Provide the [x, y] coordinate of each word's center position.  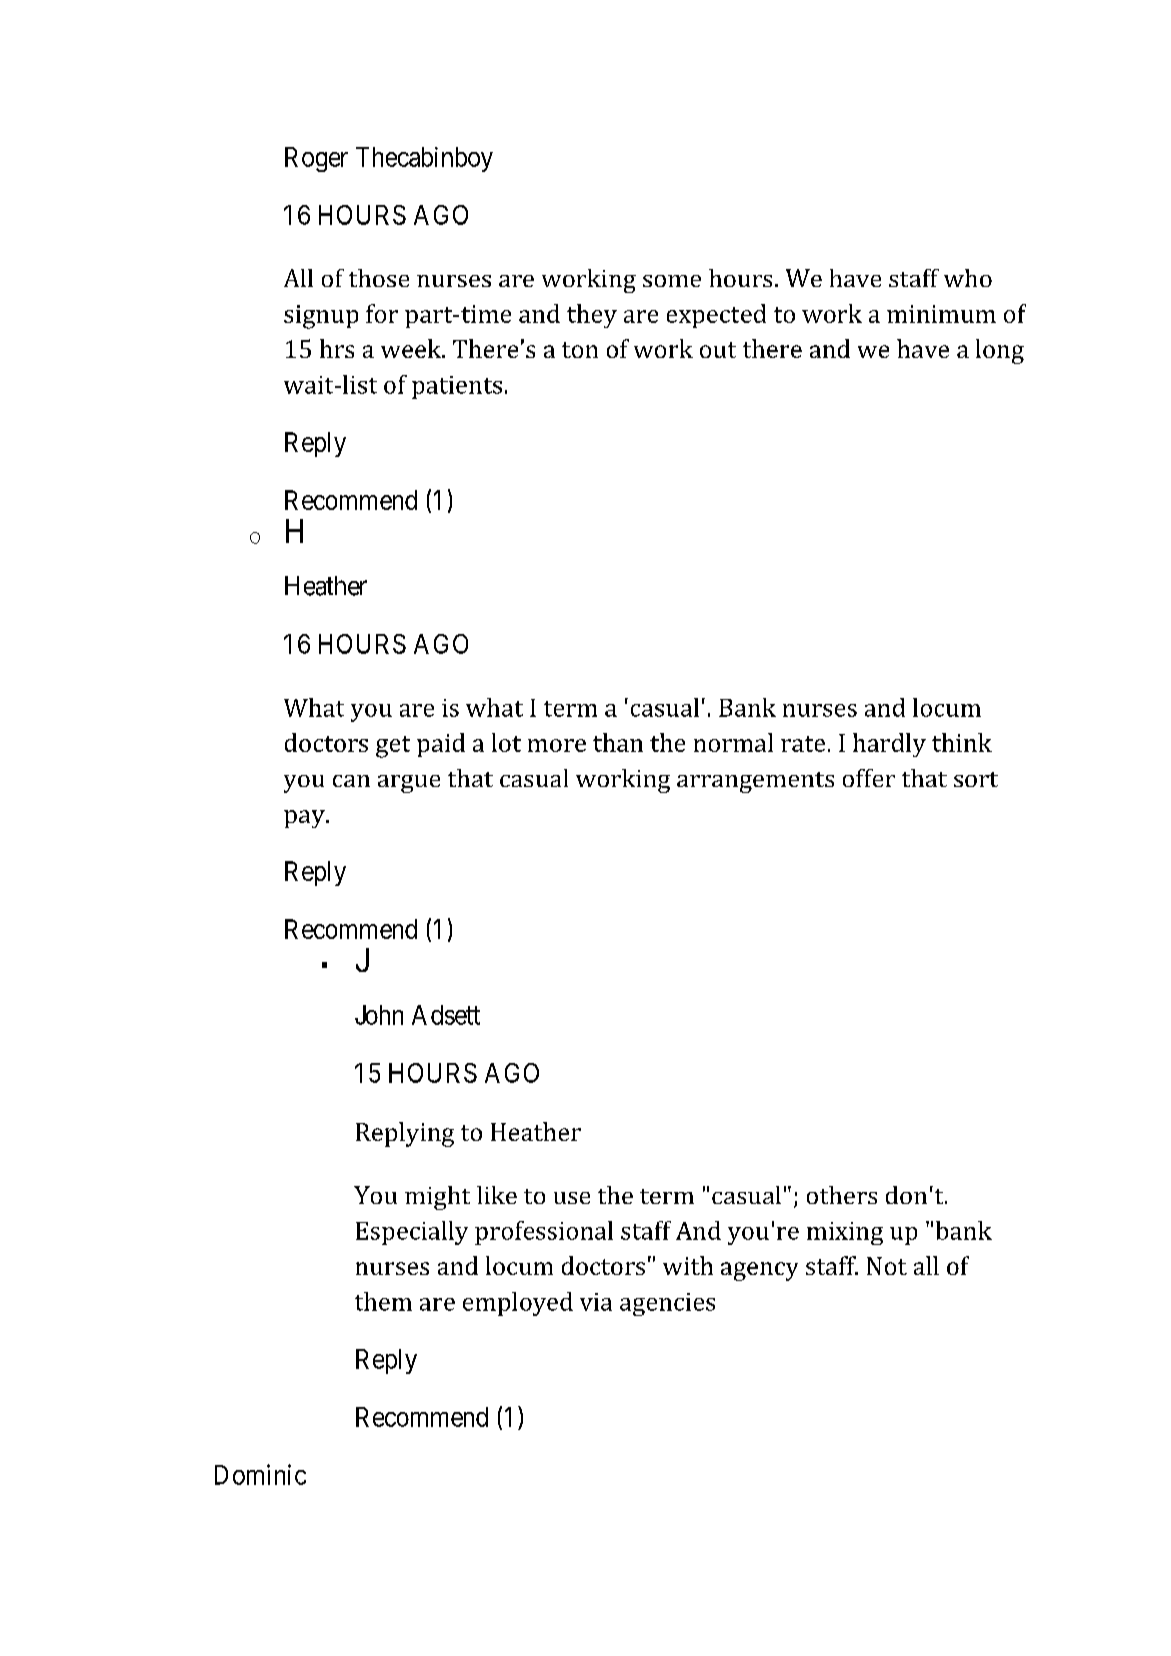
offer [869, 778]
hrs [337, 348]
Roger [316, 159]
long [1000, 351]
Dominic [260, 1474]
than [618, 742]
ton [580, 350]
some [672, 281]
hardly [889, 745]
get [393, 747]
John [379, 1015]
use [572, 1198]
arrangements [755, 782]
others [842, 1195]
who [968, 278]
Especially [412, 1233]
